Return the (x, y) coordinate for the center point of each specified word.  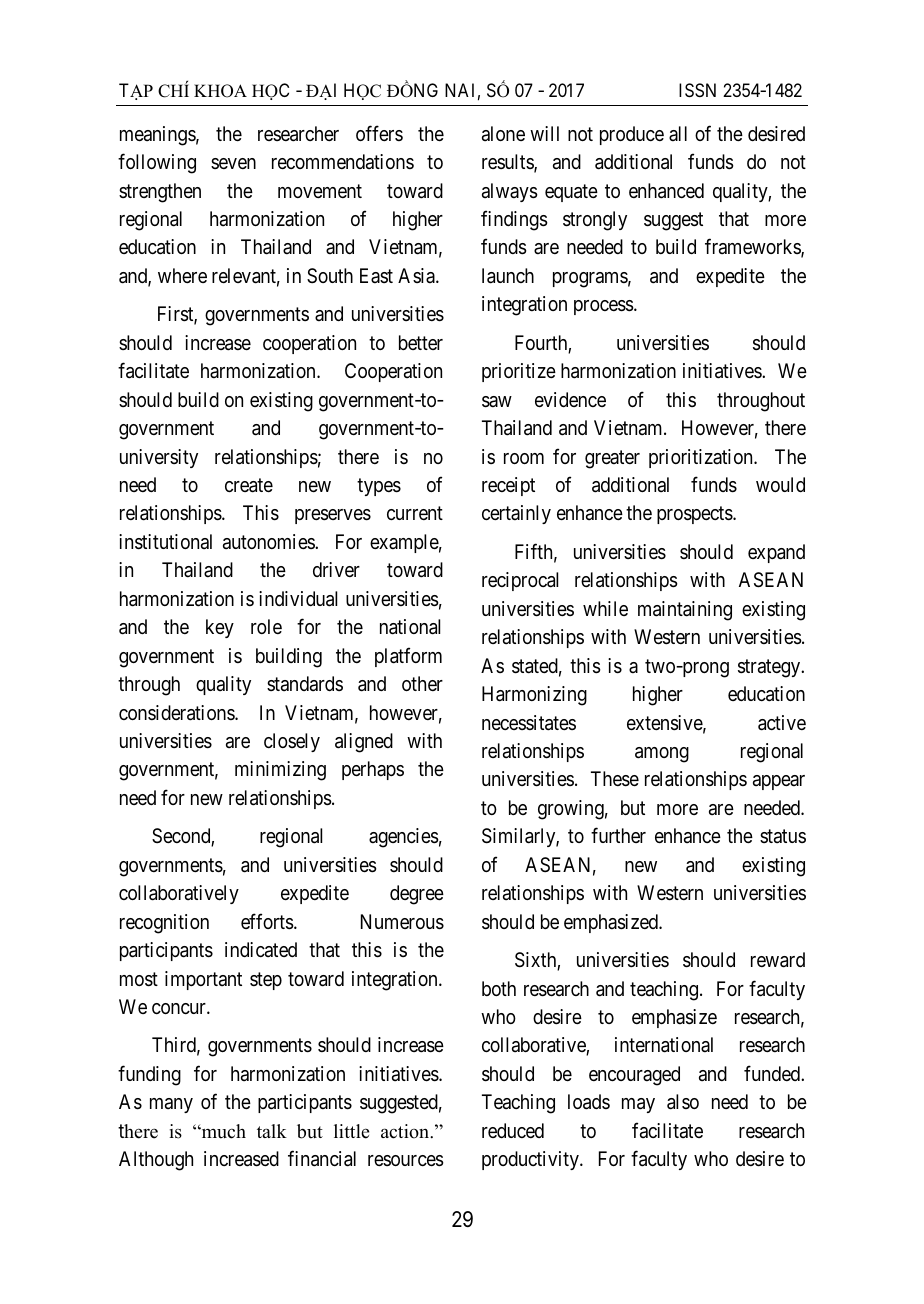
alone (503, 133)
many (171, 1105)
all (678, 133)
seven (233, 163)
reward (778, 960)
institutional (165, 542)
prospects (695, 515)
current (415, 513)
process (604, 307)
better (421, 342)
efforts (267, 921)
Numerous (402, 922)
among (662, 755)
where (182, 275)
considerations (177, 713)
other (422, 683)
